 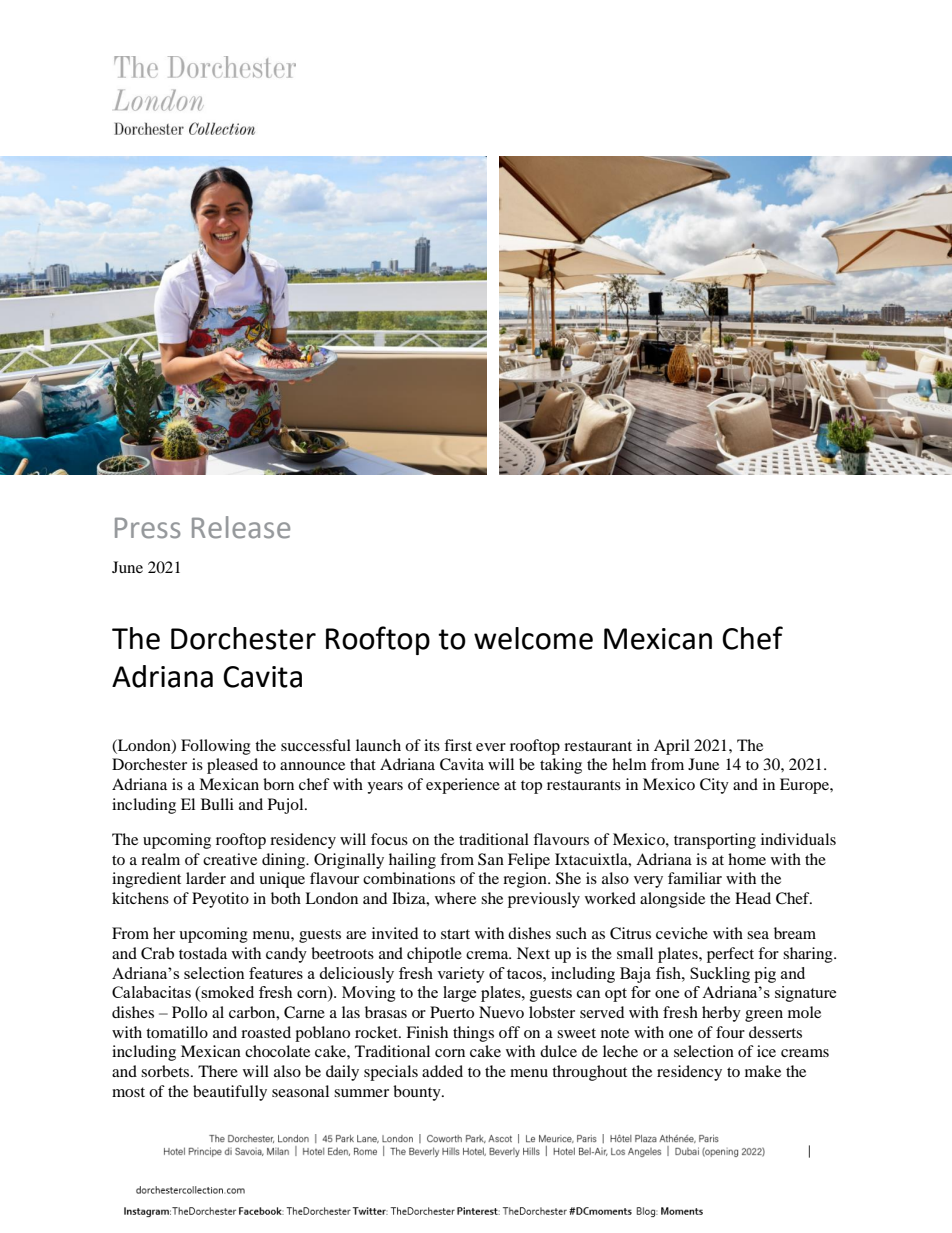 I want to click on April, so click(x=672, y=747).
